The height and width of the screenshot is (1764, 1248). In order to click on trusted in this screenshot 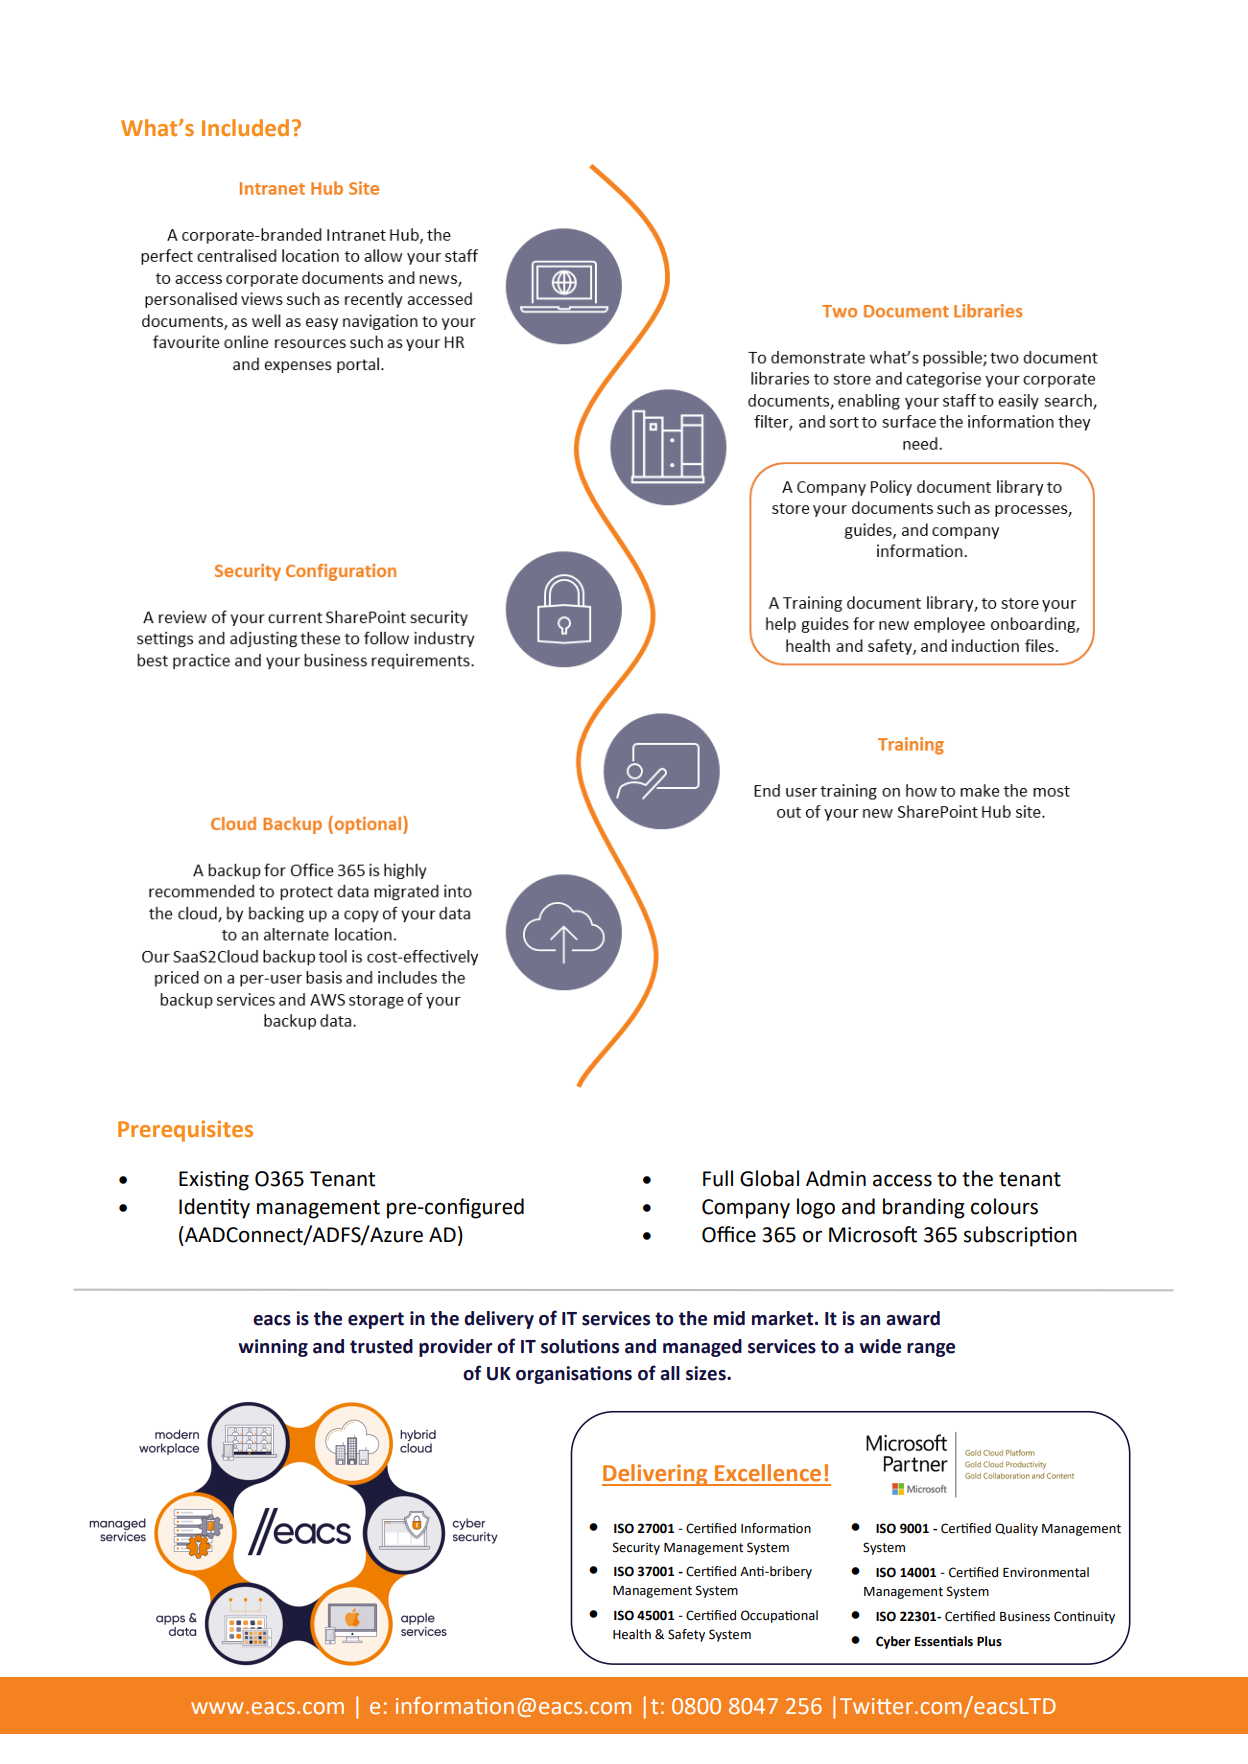, I will do `click(381, 1346)`.
